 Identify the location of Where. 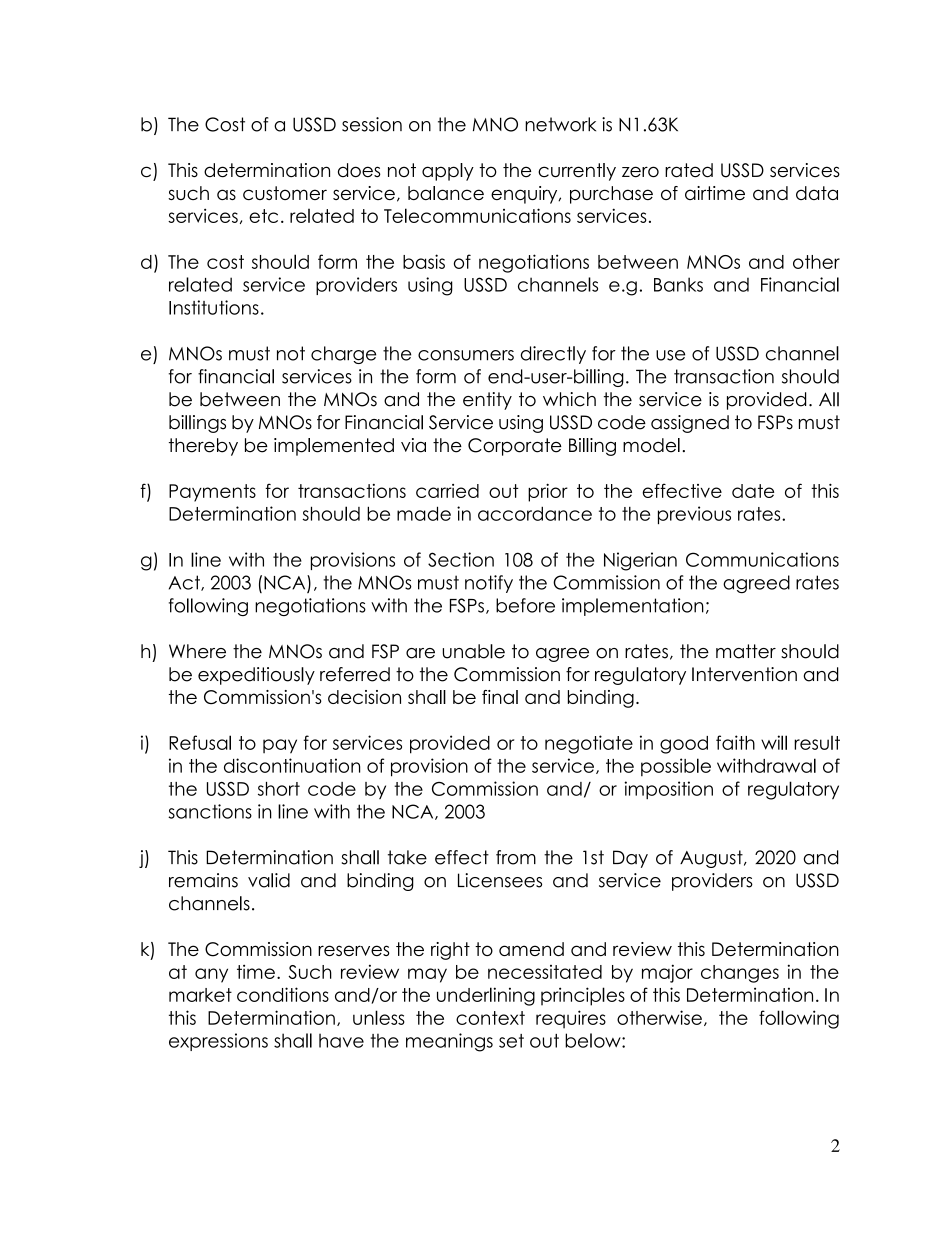
(197, 651).
